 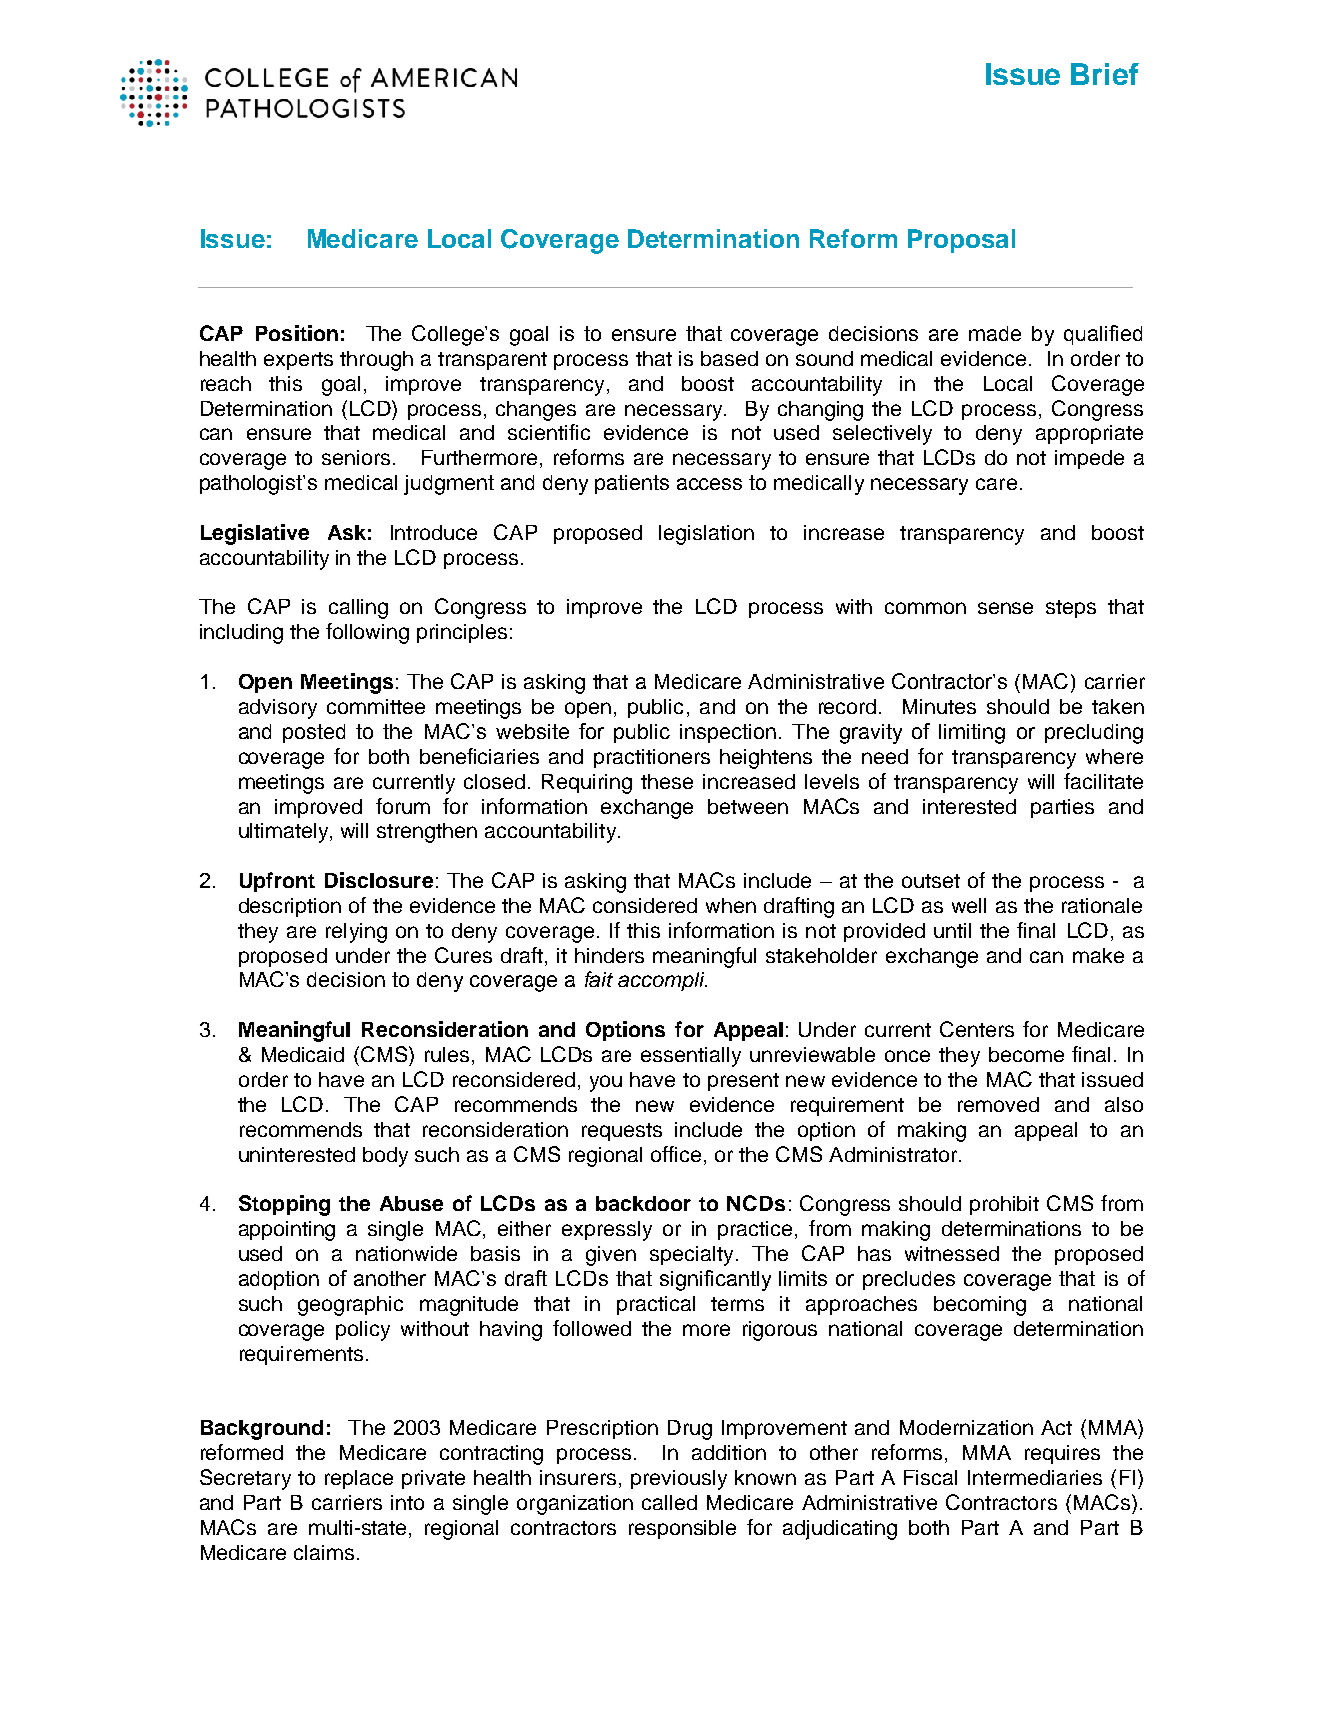 I want to click on essentially, so click(x=691, y=1057).
